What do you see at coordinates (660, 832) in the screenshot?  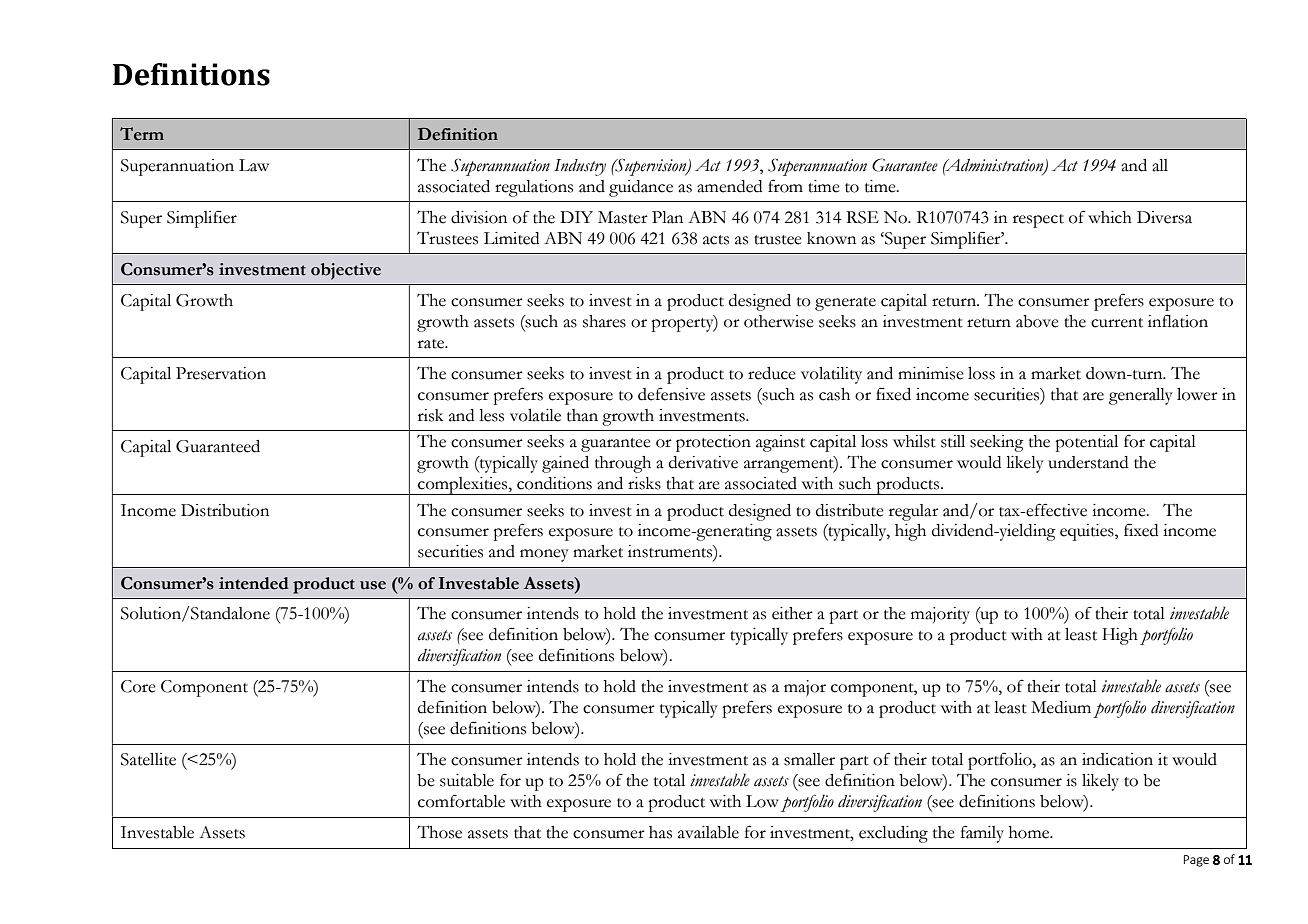 I see `has` at bounding box center [660, 832].
